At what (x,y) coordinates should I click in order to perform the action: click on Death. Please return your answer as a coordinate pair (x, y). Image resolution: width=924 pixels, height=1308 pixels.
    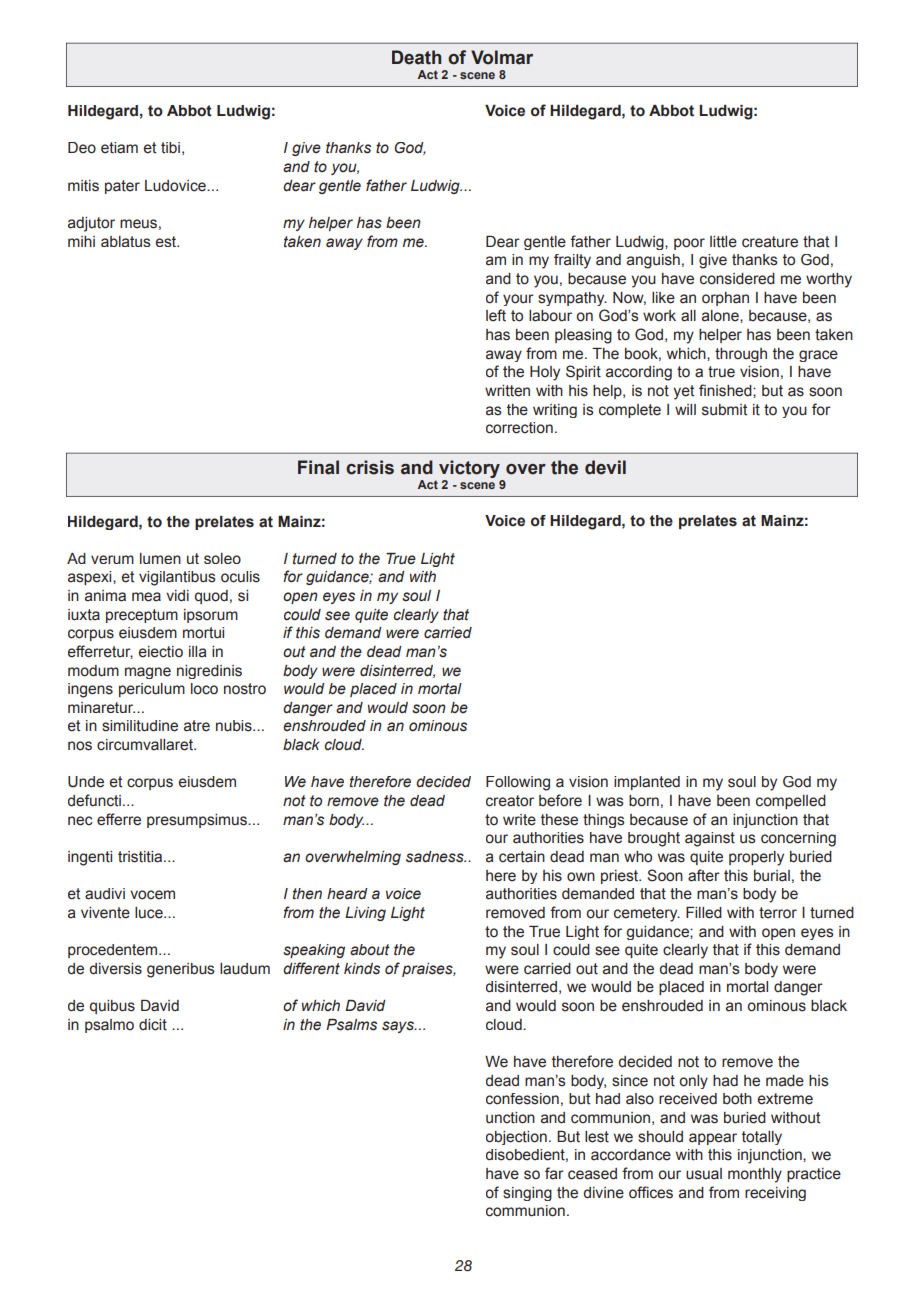
    Looking at the image, I should click on (416, 57).
